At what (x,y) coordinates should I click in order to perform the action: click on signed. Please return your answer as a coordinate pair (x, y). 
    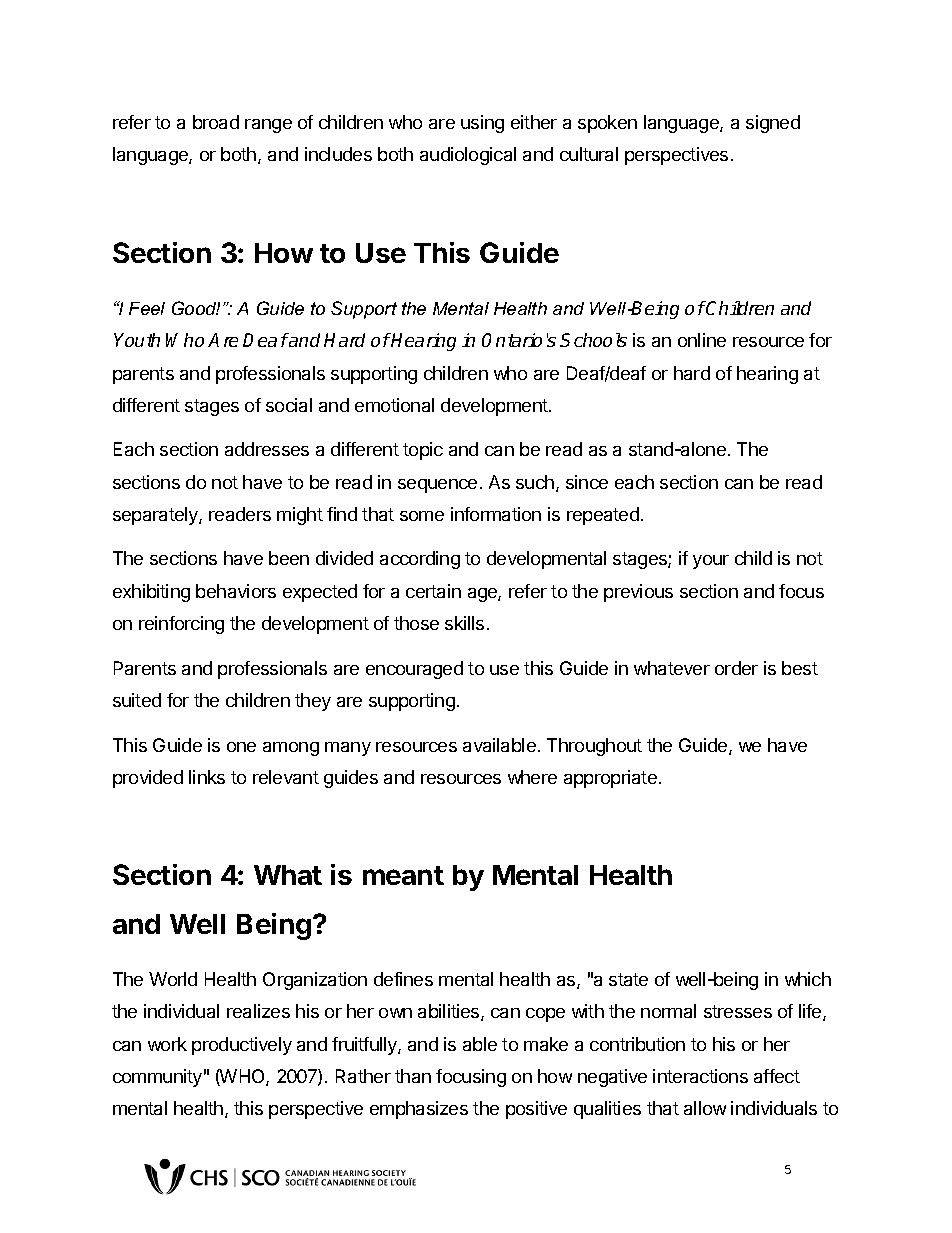
    Looking at the image, I should click on (773, 124).
